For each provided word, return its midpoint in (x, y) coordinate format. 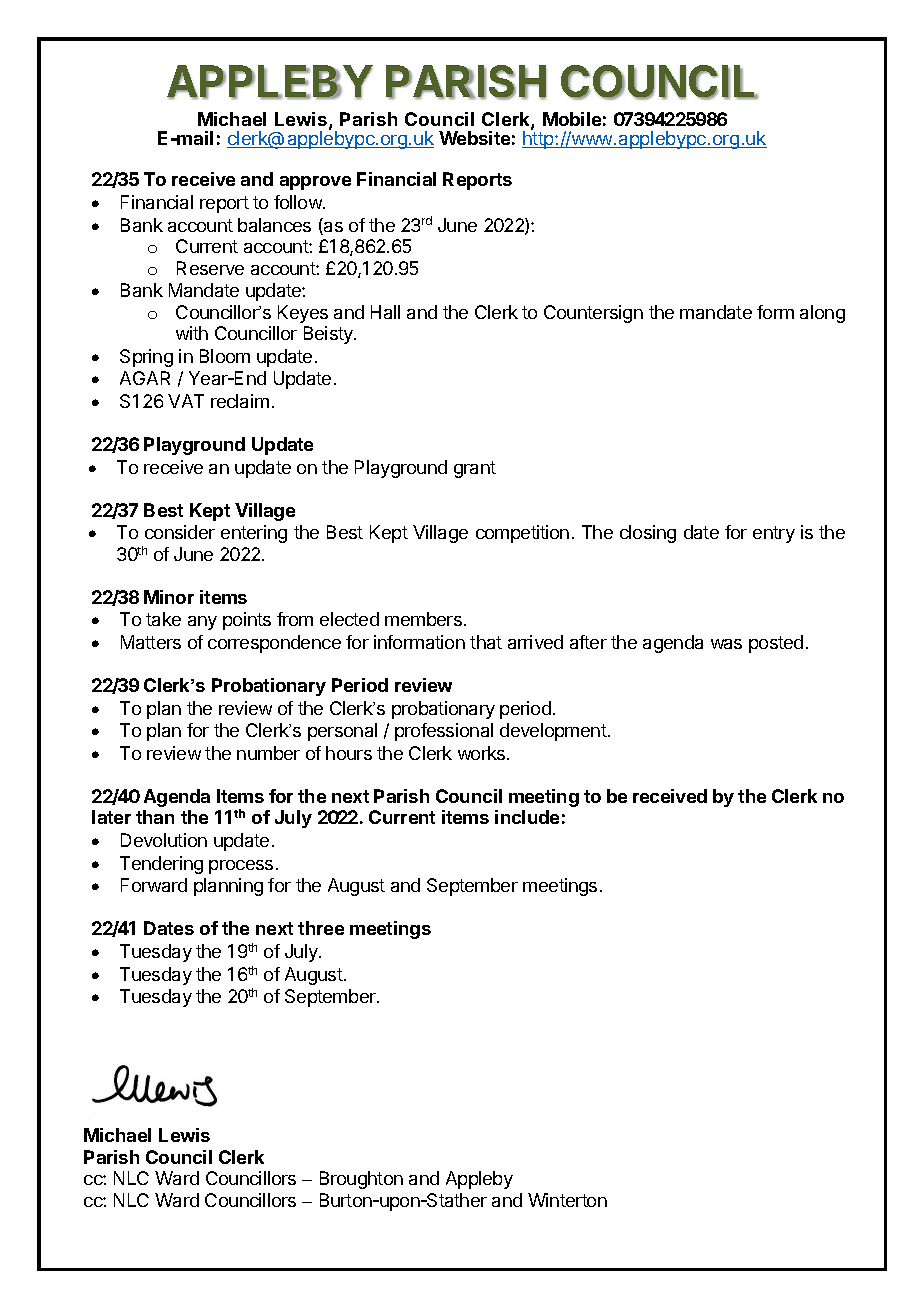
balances (274, 225)
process (241, 867)
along (822, 314)
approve (315, 183)
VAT (186, 401)
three (321, 928)
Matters (151, 642)
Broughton (361, 1180)
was (726, 644)
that (486, 642)
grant (475, 469)
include (527, 817)
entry (774, 534)
